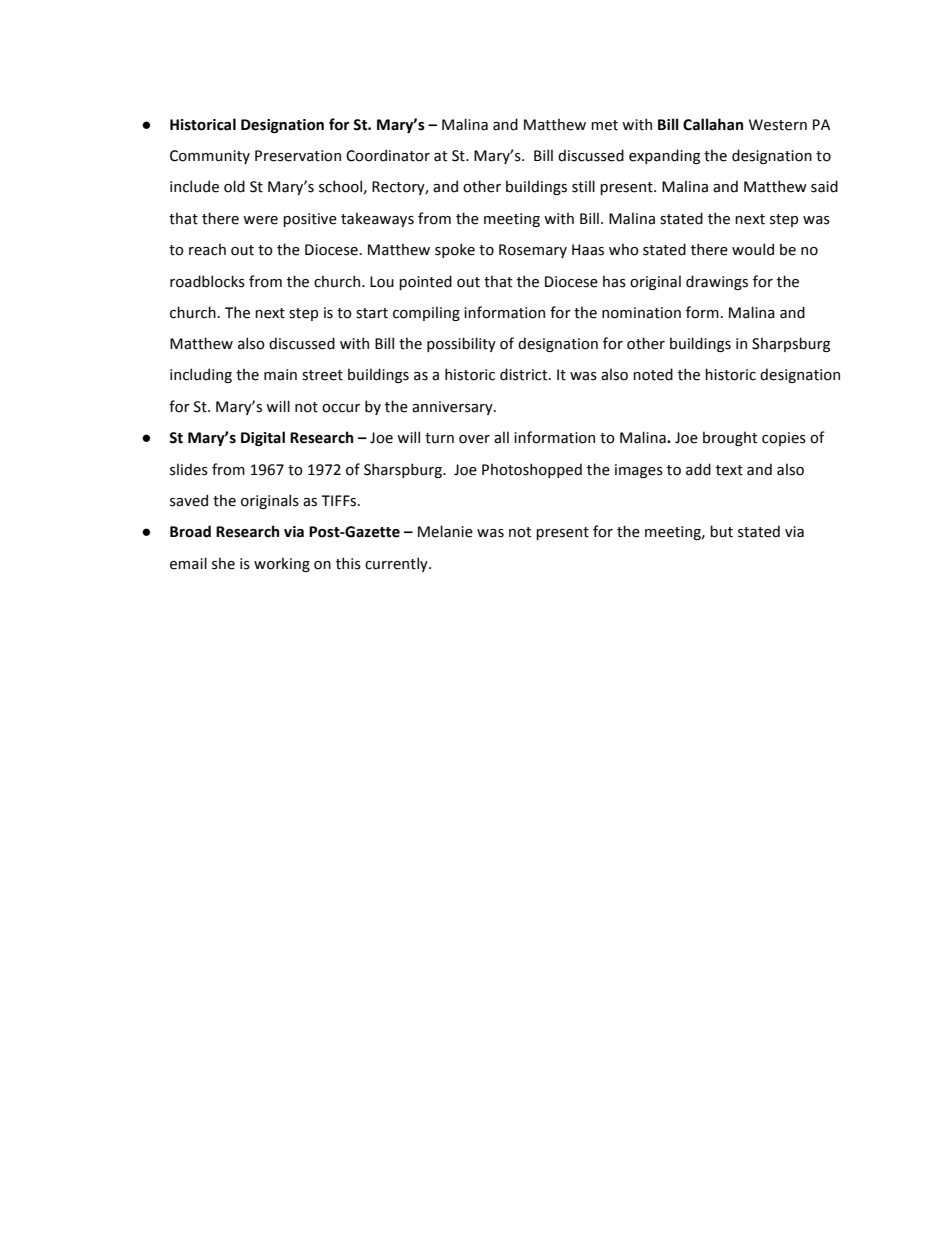 The height and width of the document is (1233, 952). What do you see at coordinates (282, 564) in the document?
I see `working` at bounding box center [282, 564].
